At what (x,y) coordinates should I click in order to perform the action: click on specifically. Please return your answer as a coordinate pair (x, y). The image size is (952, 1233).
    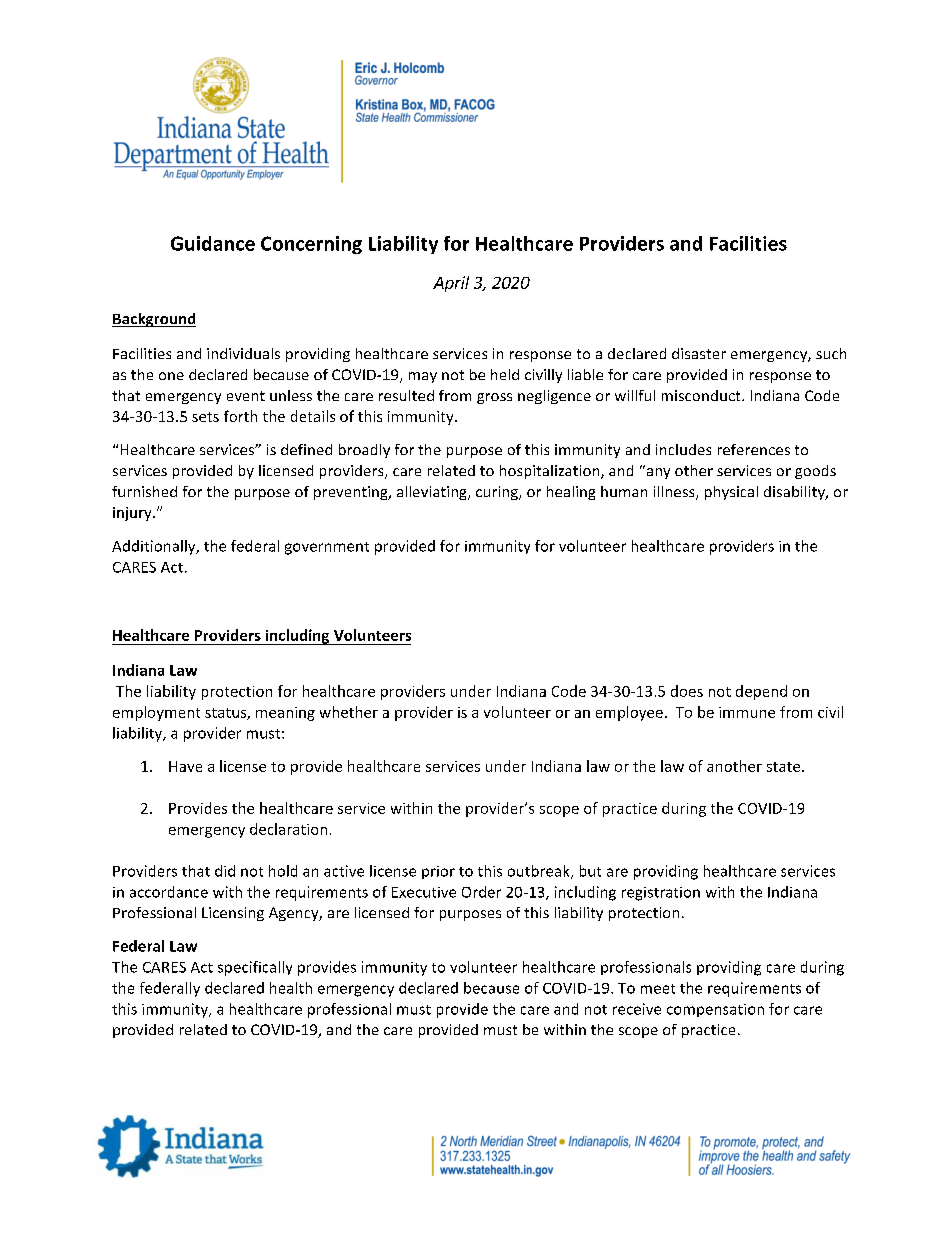
    Looking at the image, I should click on (255, 968).
